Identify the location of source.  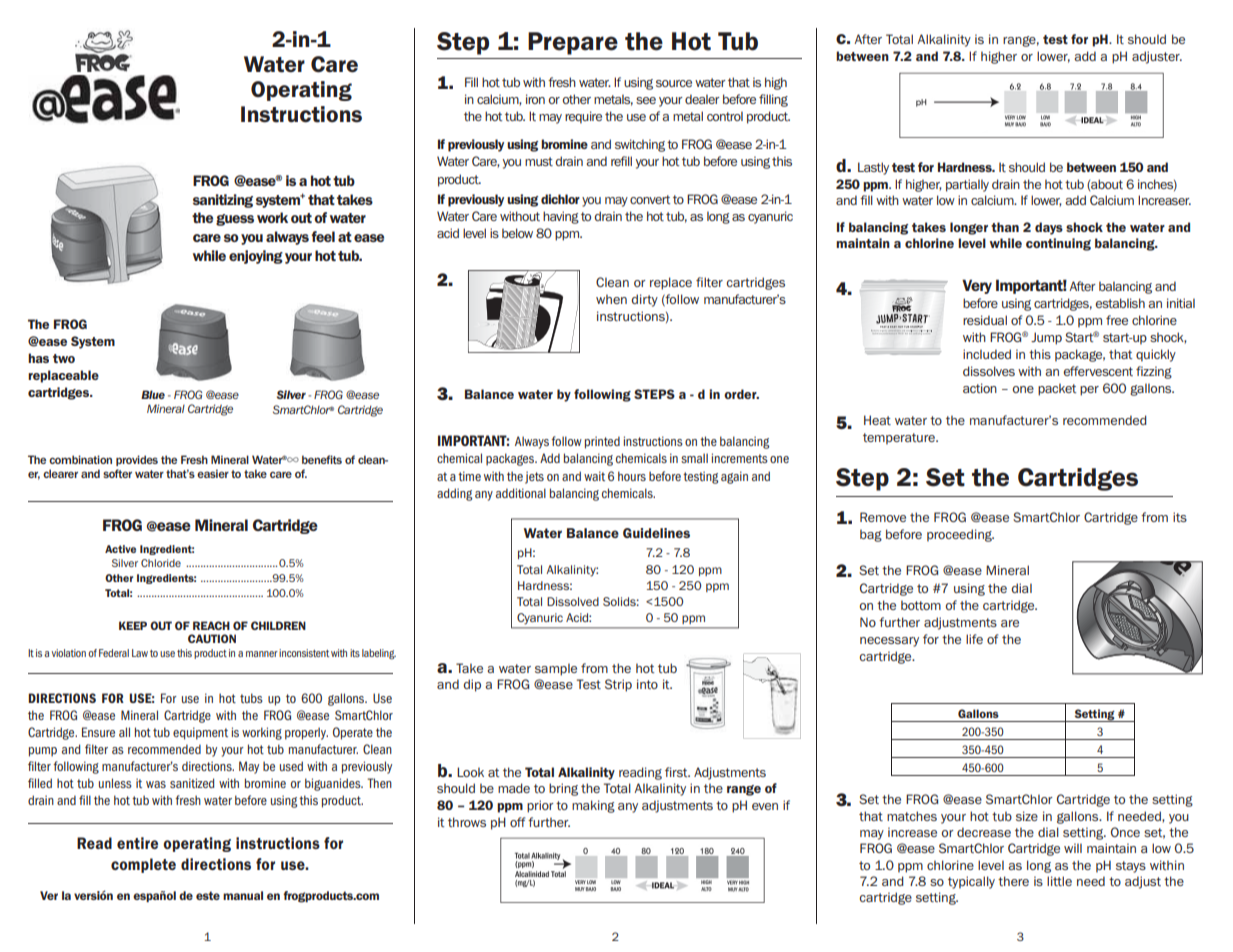
(674, 83).
